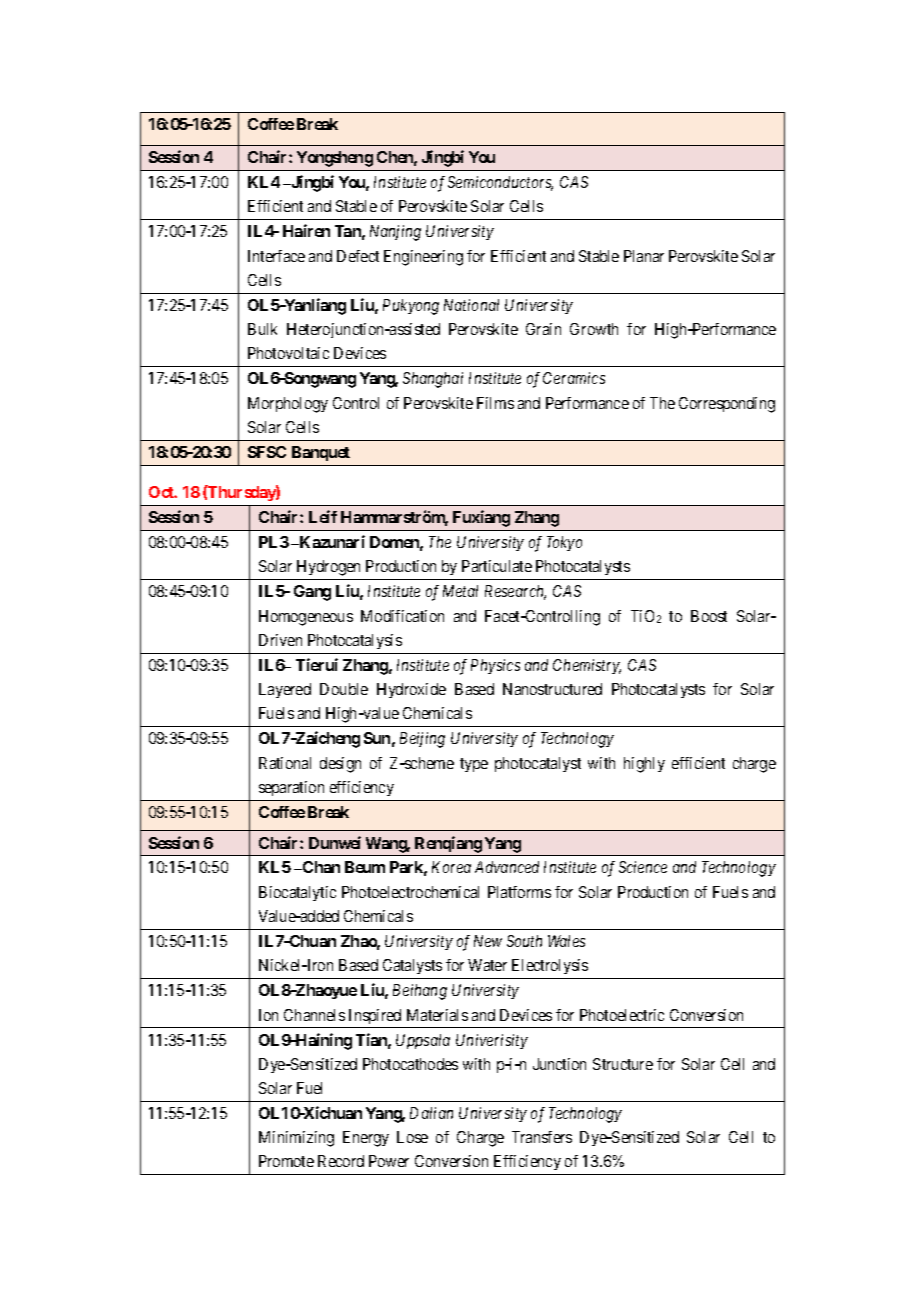 This screenshot has height=1308, width=924. Describe the element at coordinates (296, 1139) in the screenshot. I see `Minimizing` at that location.
